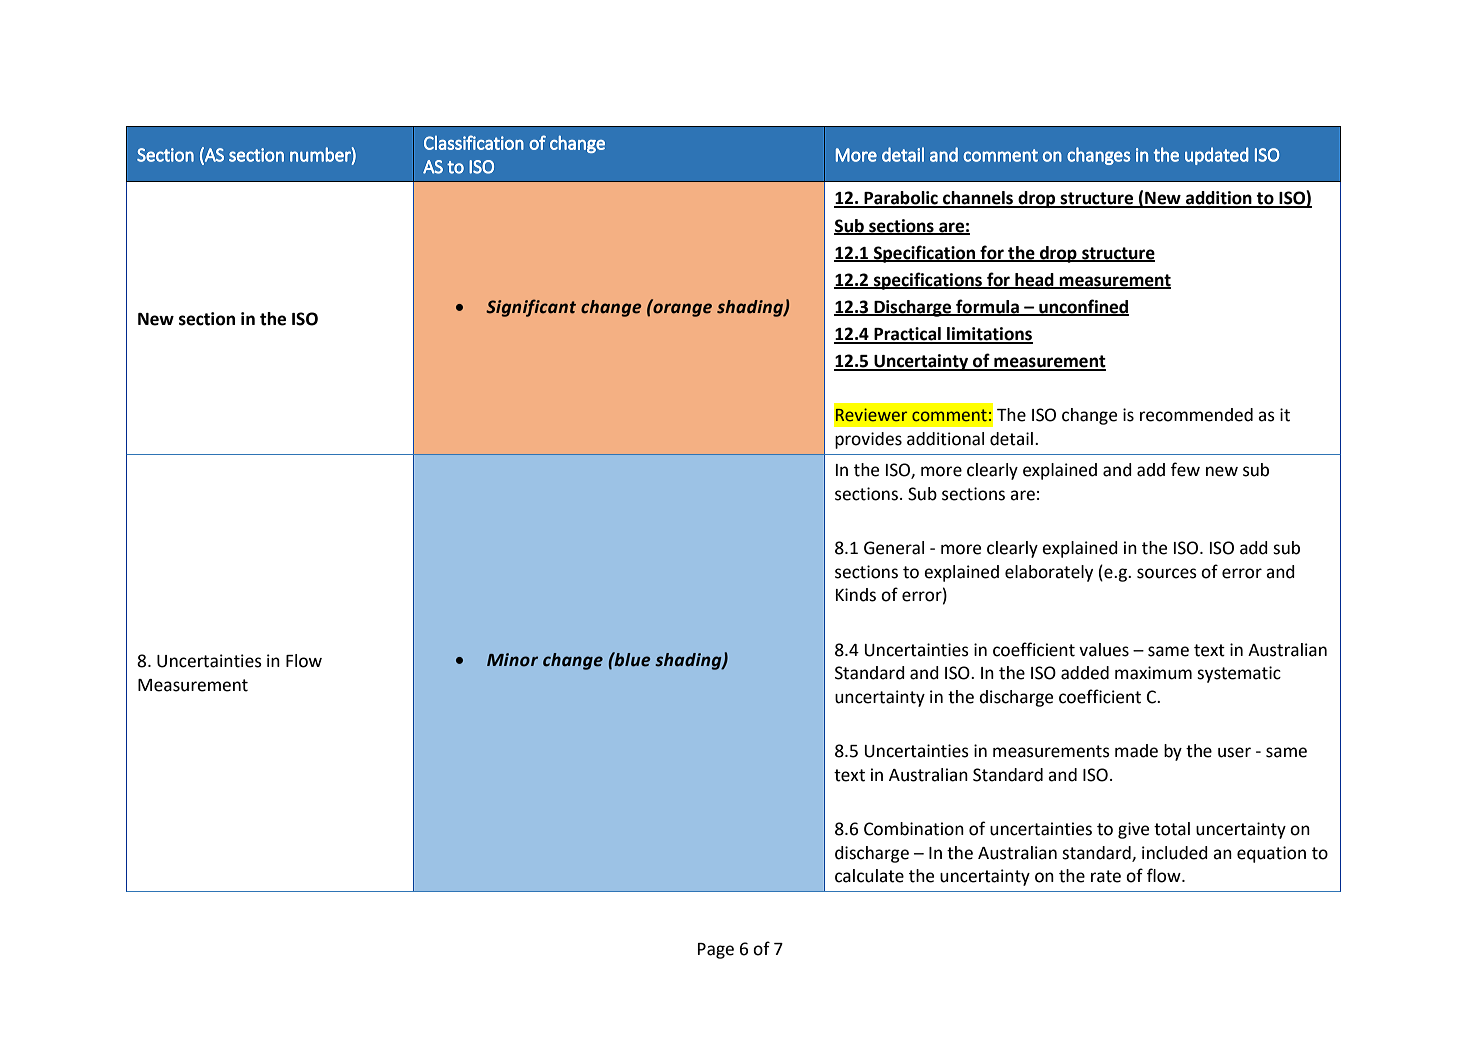  What do you see at coordinates (716, 951) in the screenshot?
I see `Page` at bounding box center [716, 951].
